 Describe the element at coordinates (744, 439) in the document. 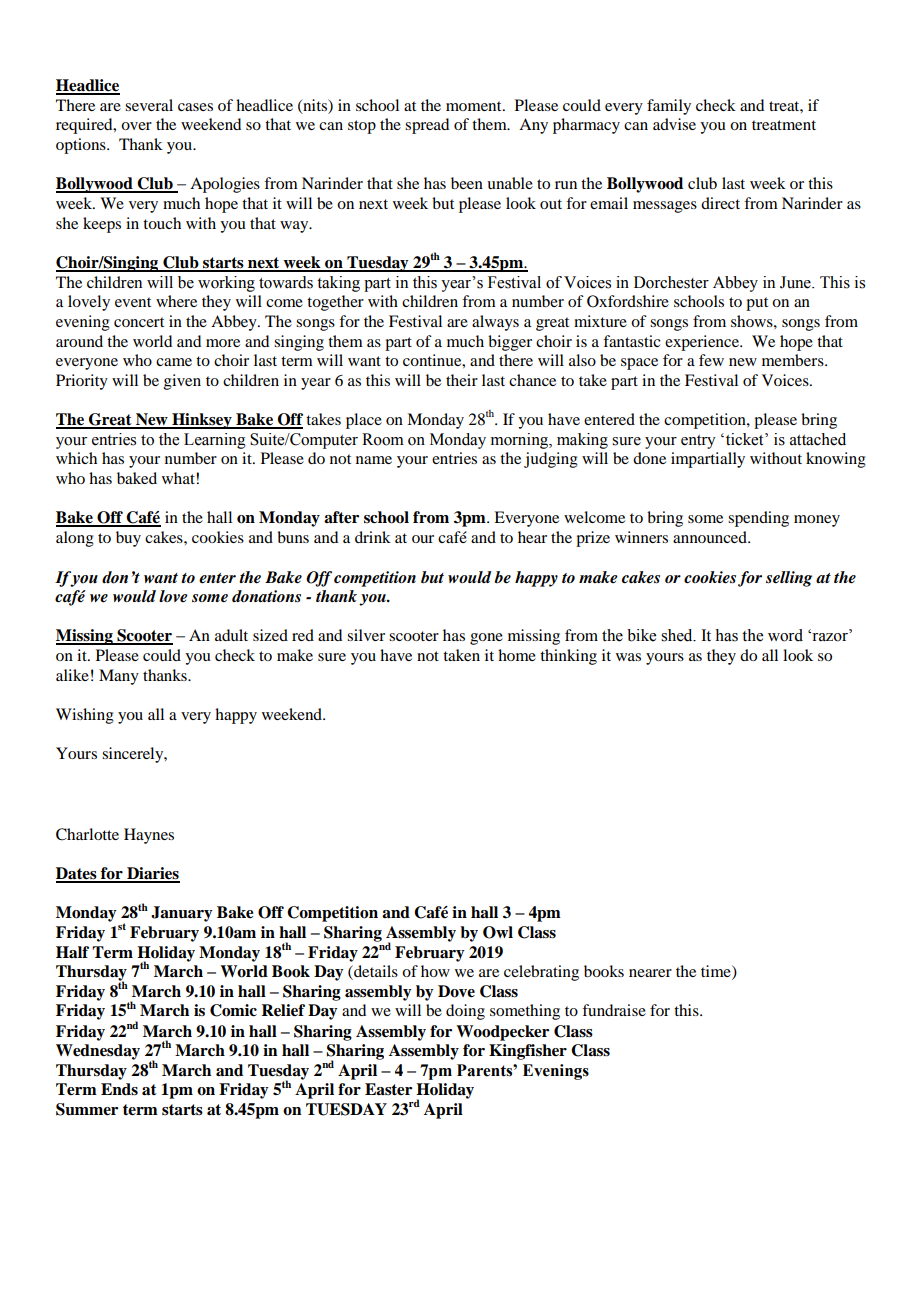

I see `ticket` at that location.
